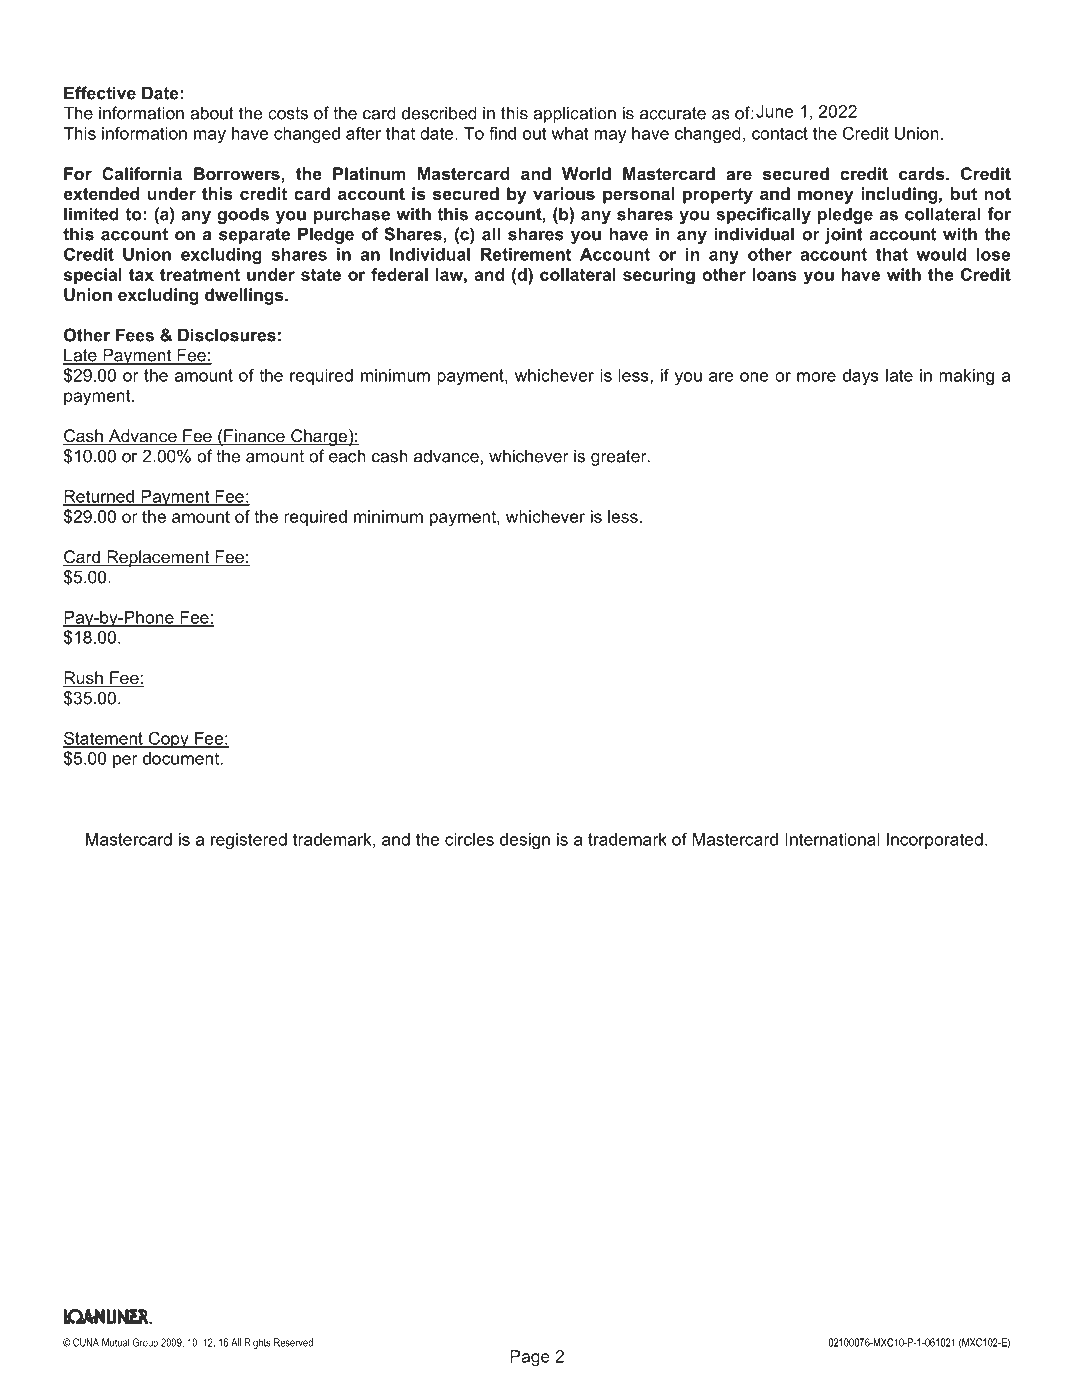 The image size is (1074, 1389). I want to click on greater, so click(620, 458).
